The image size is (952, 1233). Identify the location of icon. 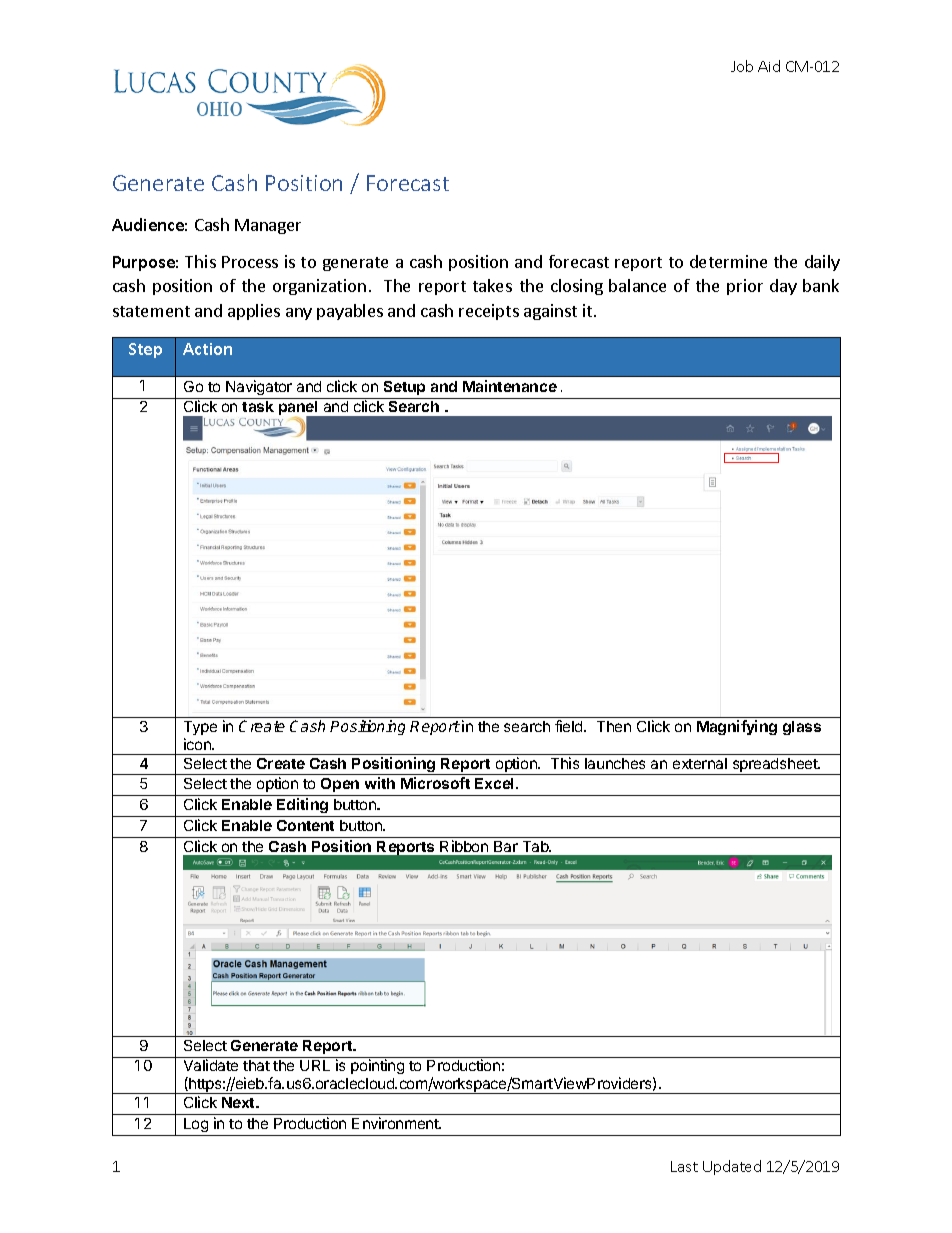
(198, 744).
